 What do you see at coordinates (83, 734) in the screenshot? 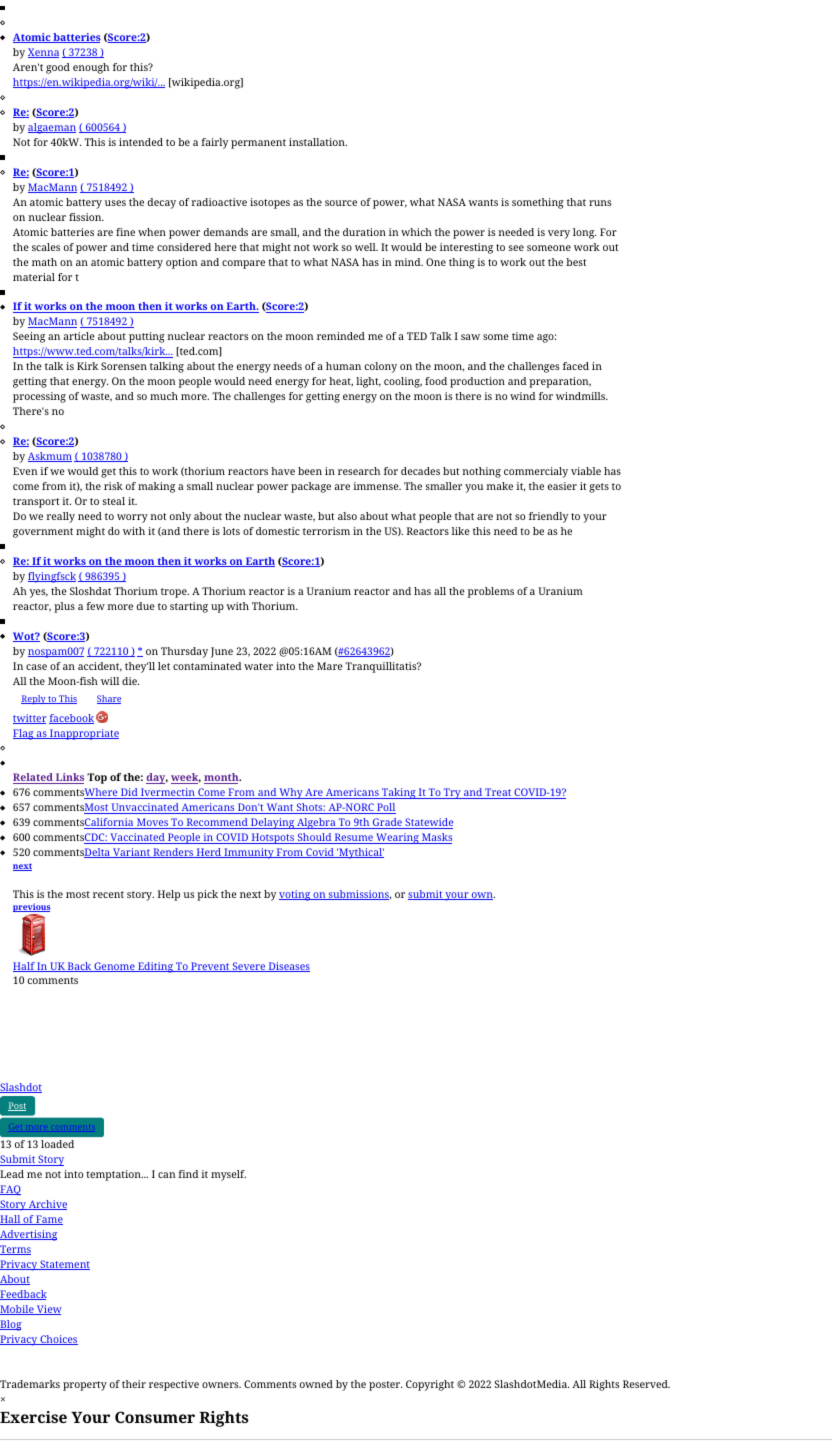
I see `Inappropriate` at bounding box center [83, 734].
